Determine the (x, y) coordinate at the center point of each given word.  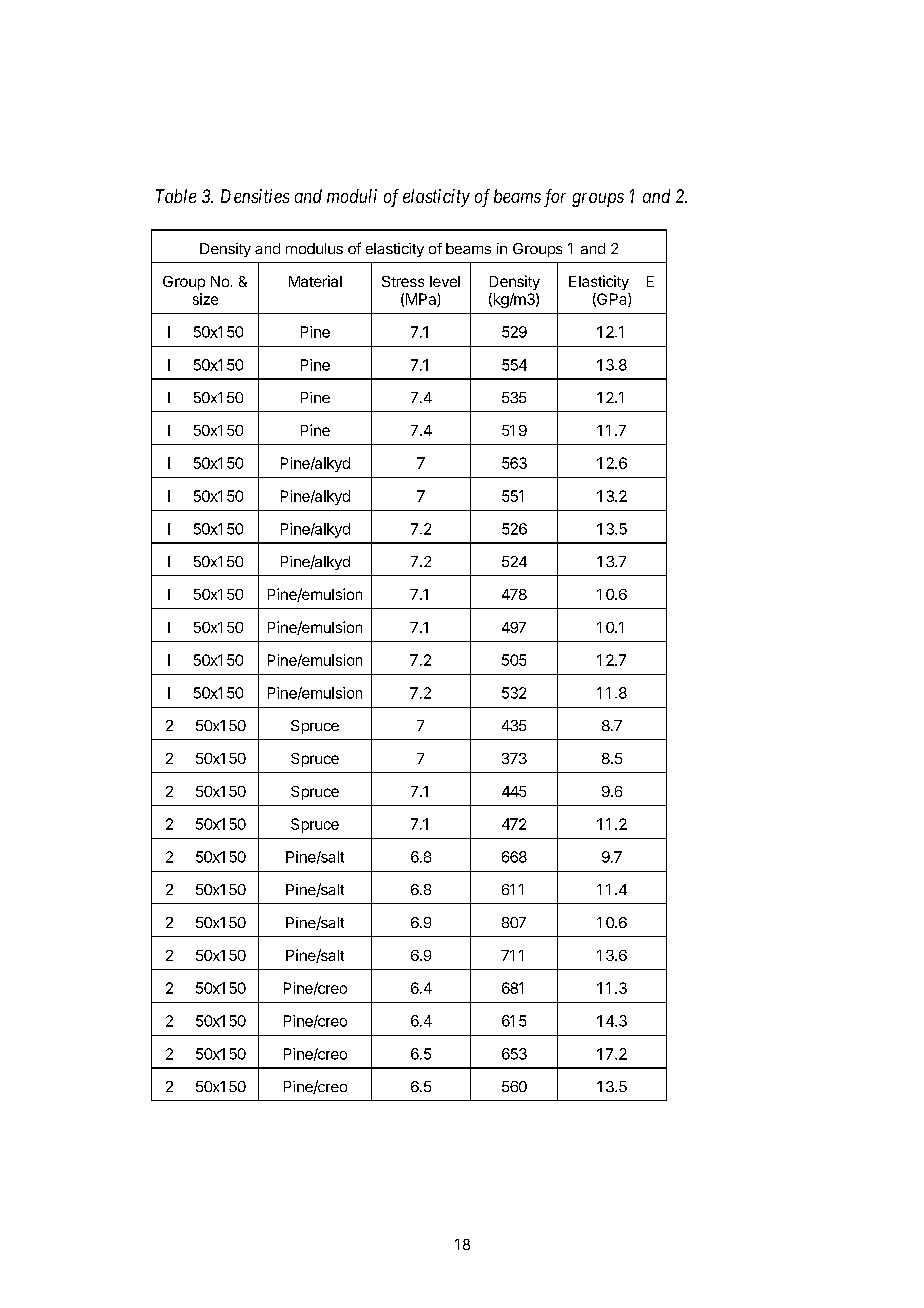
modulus (314, 248)
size (205, 299)
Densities (255, 196)
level (445, 281)
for (555, 198)
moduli (352, 196)
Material (315, 281)
